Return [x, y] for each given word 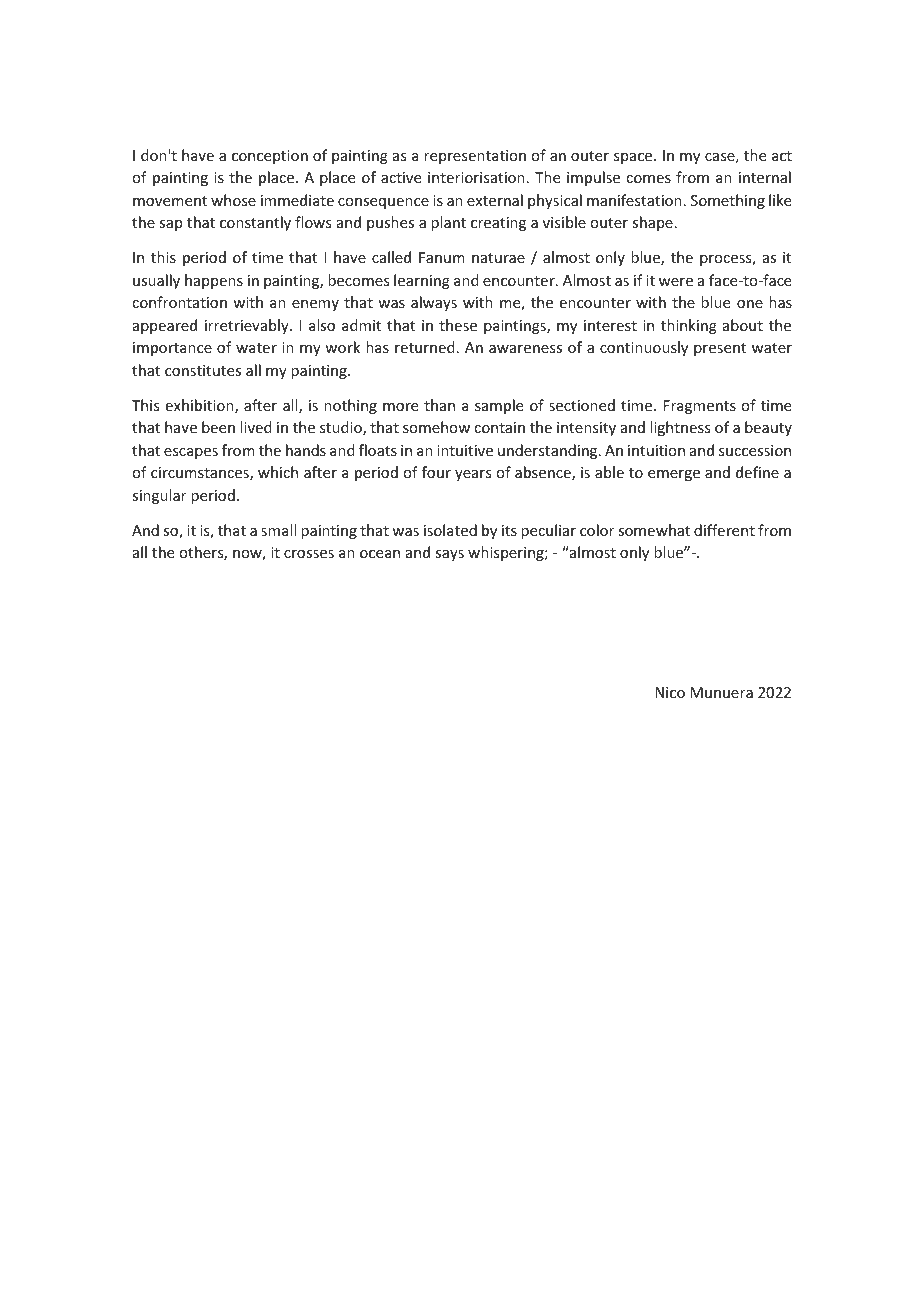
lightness [680, 428]
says [449, 555]
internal [765, 177]
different [724, 530]
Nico [670, 692]
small [278, 530]
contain [499, 427]
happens [214, 281]
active [401, 177]
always [434, 303]
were [676, 282]
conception [270, 157]
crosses [309, 554]
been [218, 427]
